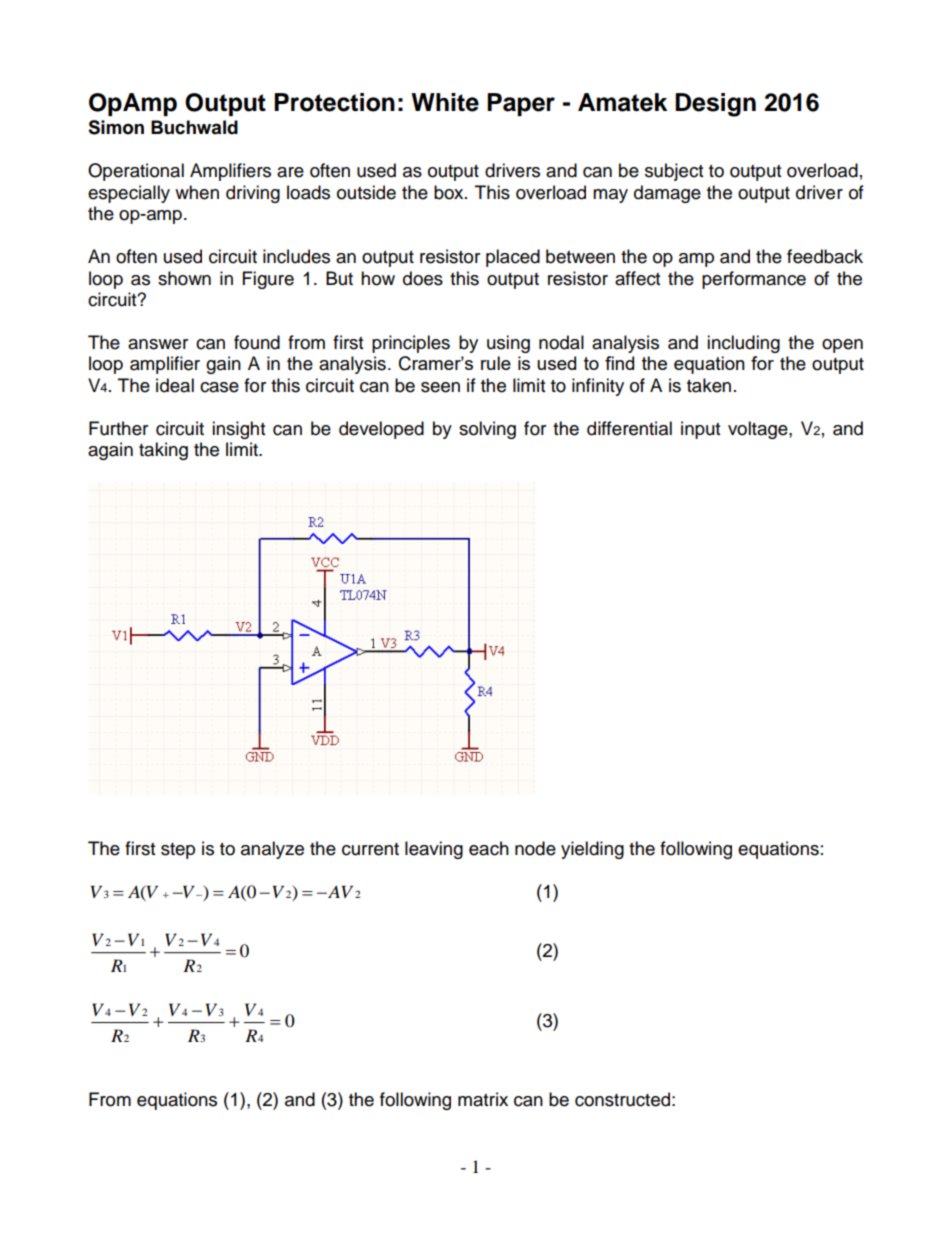  Describe the element at coordinates (483, 1099) in the screenshot. I see `matrix` at that location.
